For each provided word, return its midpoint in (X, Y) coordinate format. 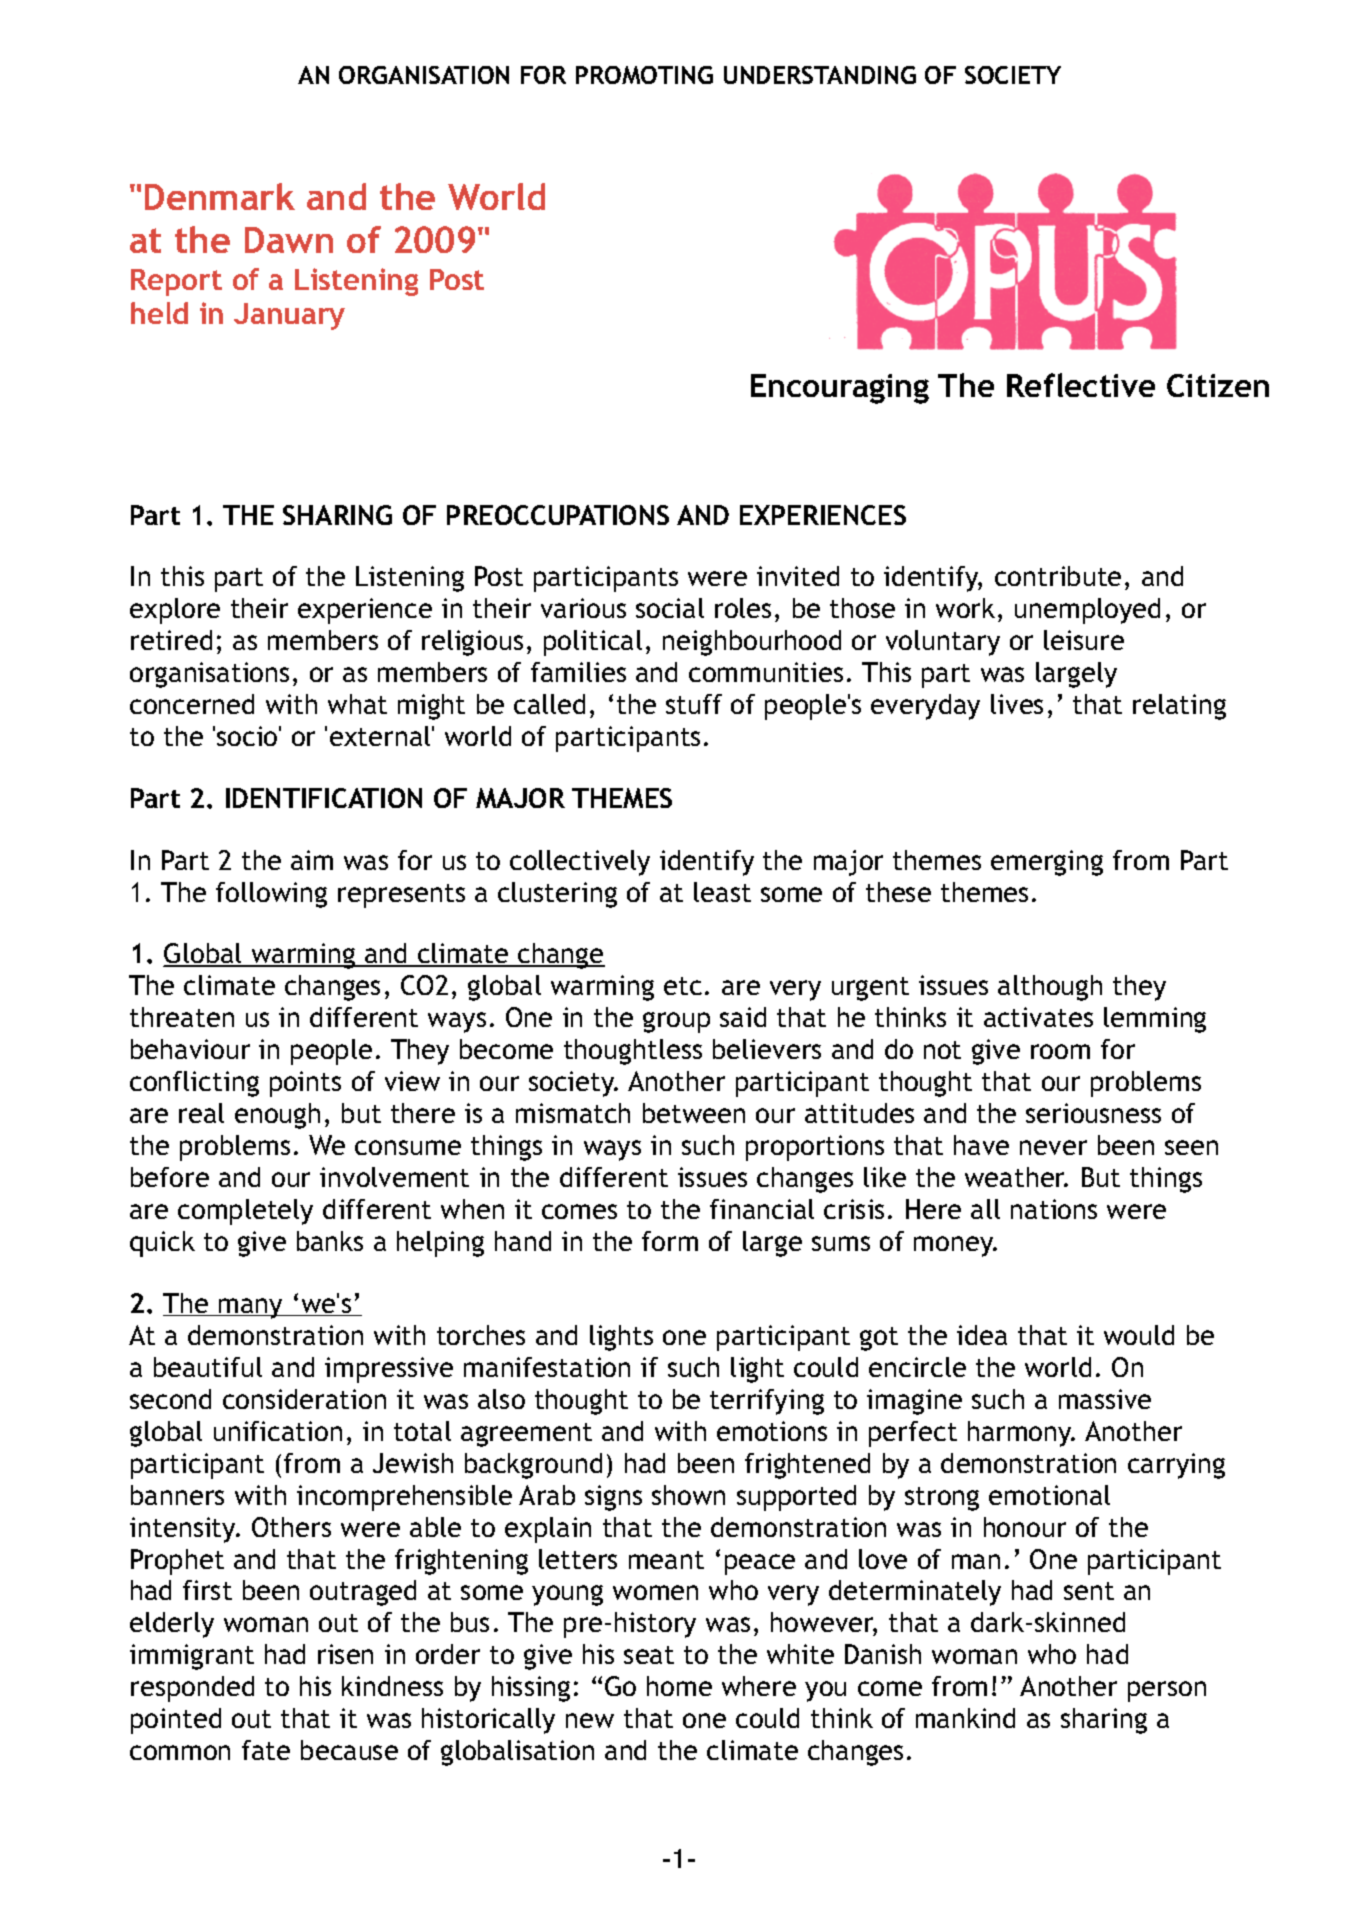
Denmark (220, 196)
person (1167, 1691)
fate (266, 1750)
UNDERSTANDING (820, 75)
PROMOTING (644, 75)
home (679, 1686)
